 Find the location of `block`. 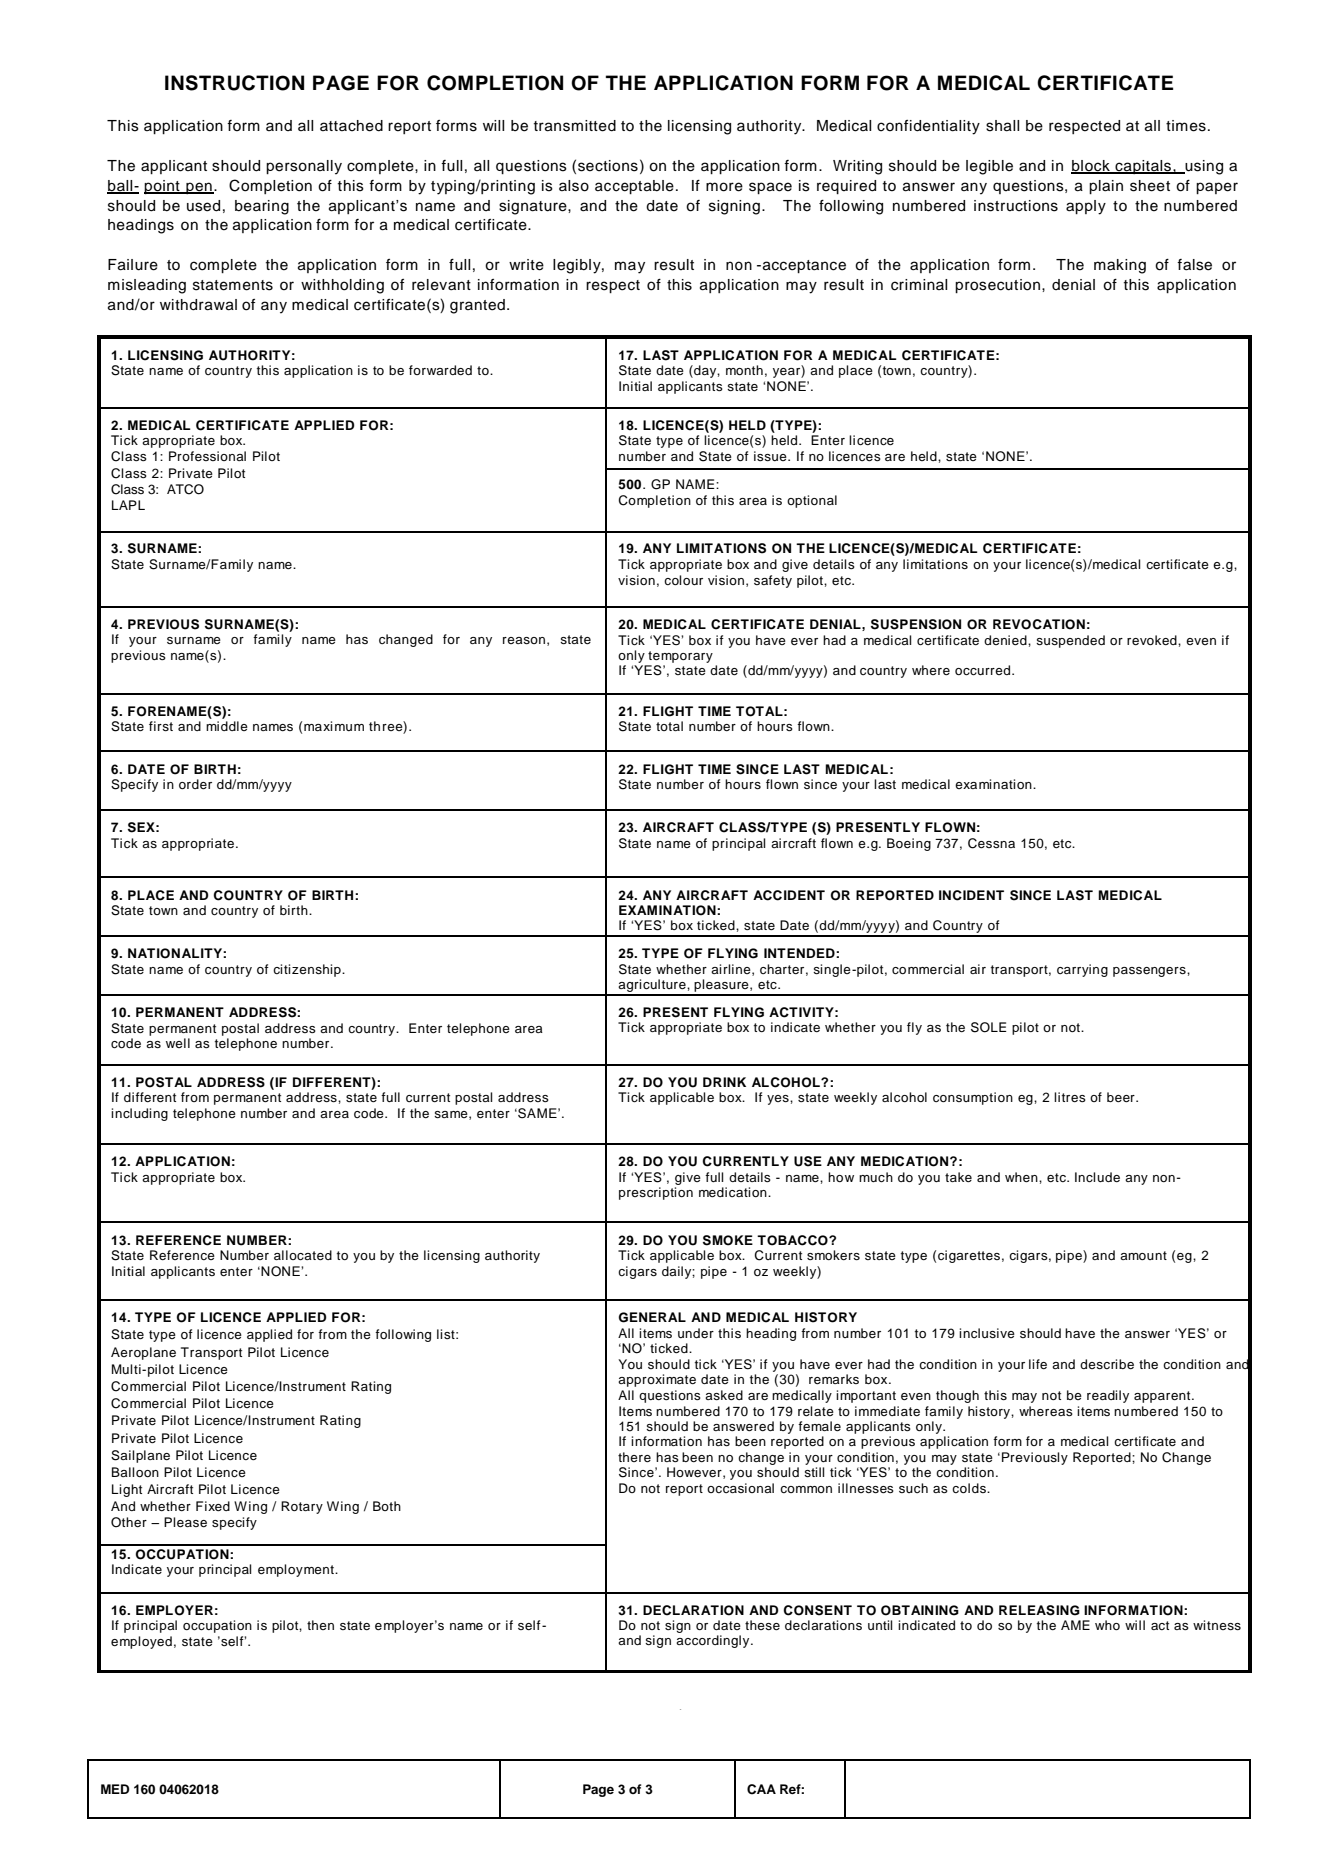

block is located at coordinates (1091, 166).
